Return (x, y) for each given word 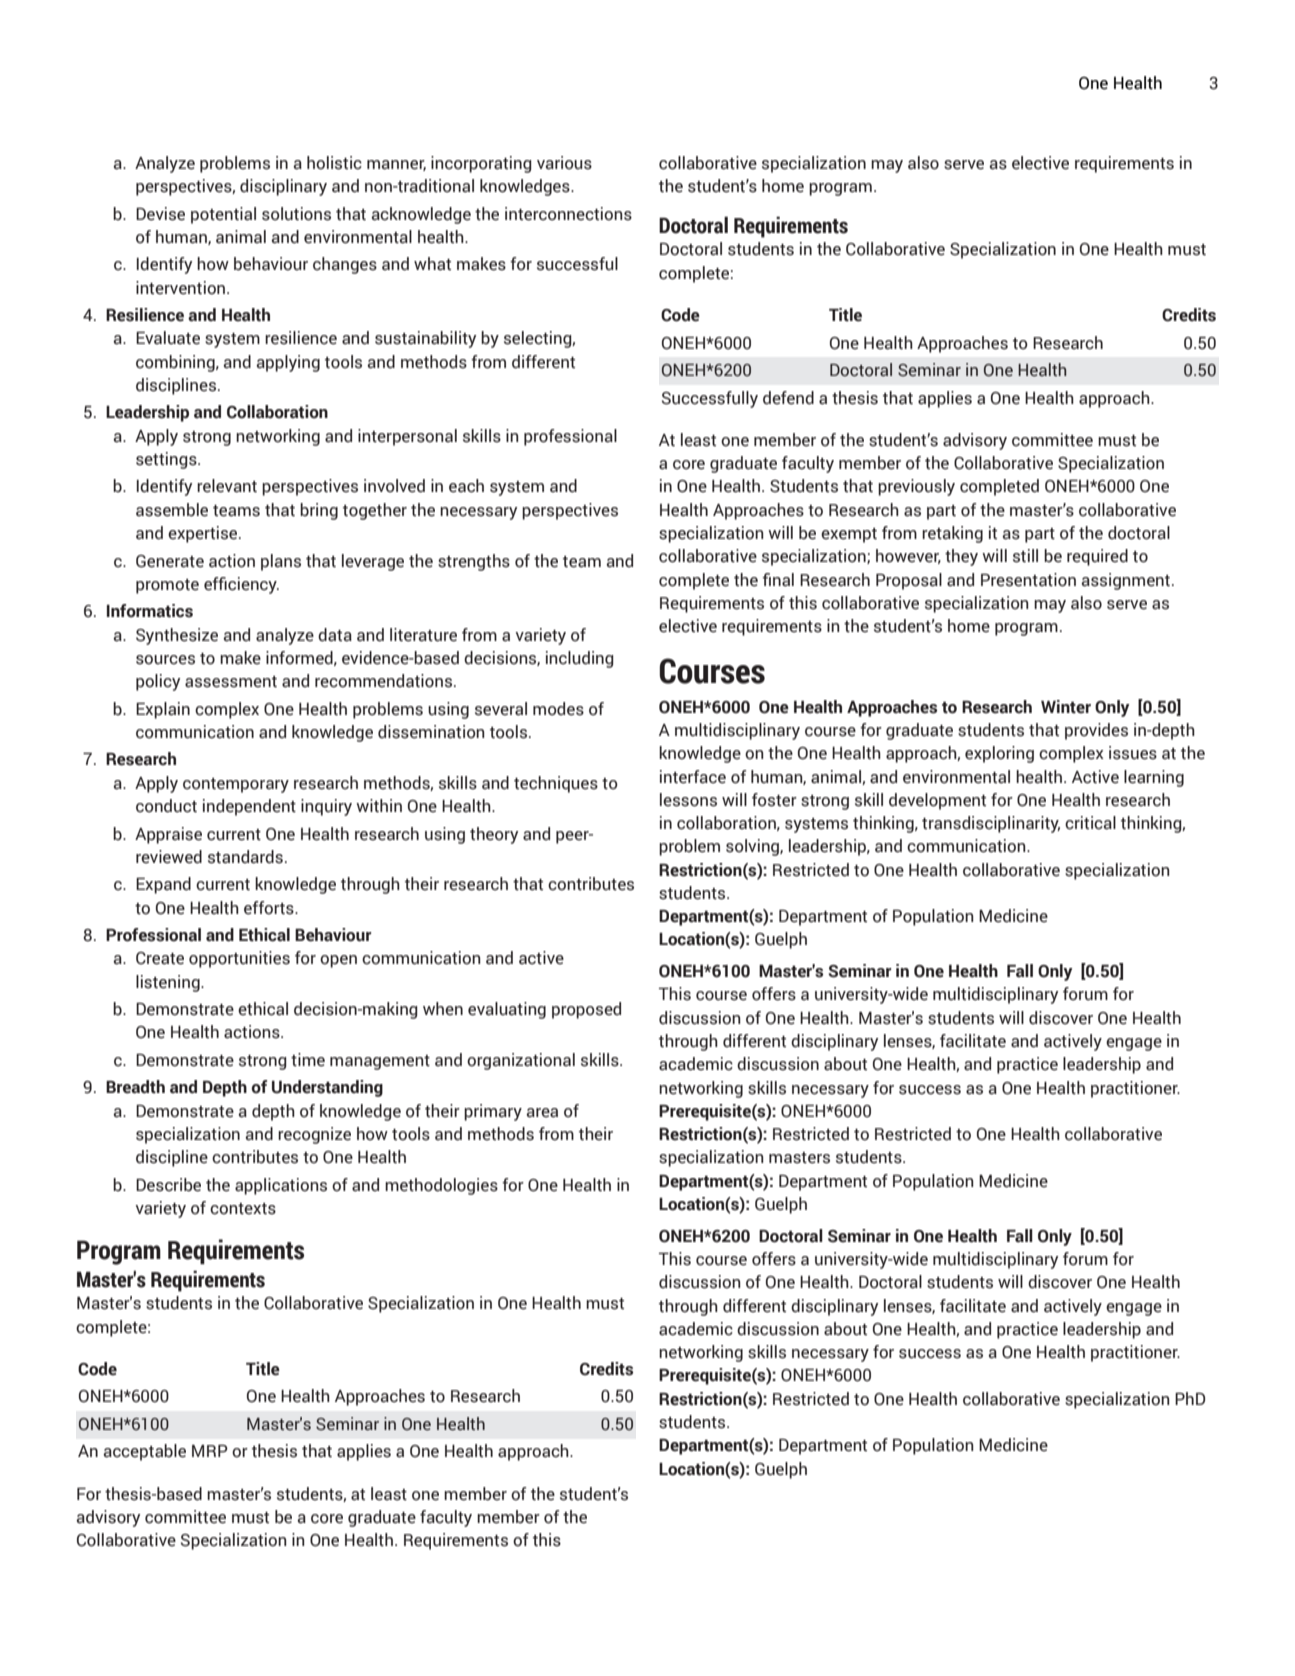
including (580, 659)
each (466, 486)
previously (916, 487)
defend (788, 398)
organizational (521, 1061)
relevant (227, 486)
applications (281, 1186)
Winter (1066, 707)
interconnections (568, 214)
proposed (586, 1010)
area (542, 1113)
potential (223, 215)
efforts (270, 908)
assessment (231, 682)
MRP (210, 1451)
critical (1090, 823)
